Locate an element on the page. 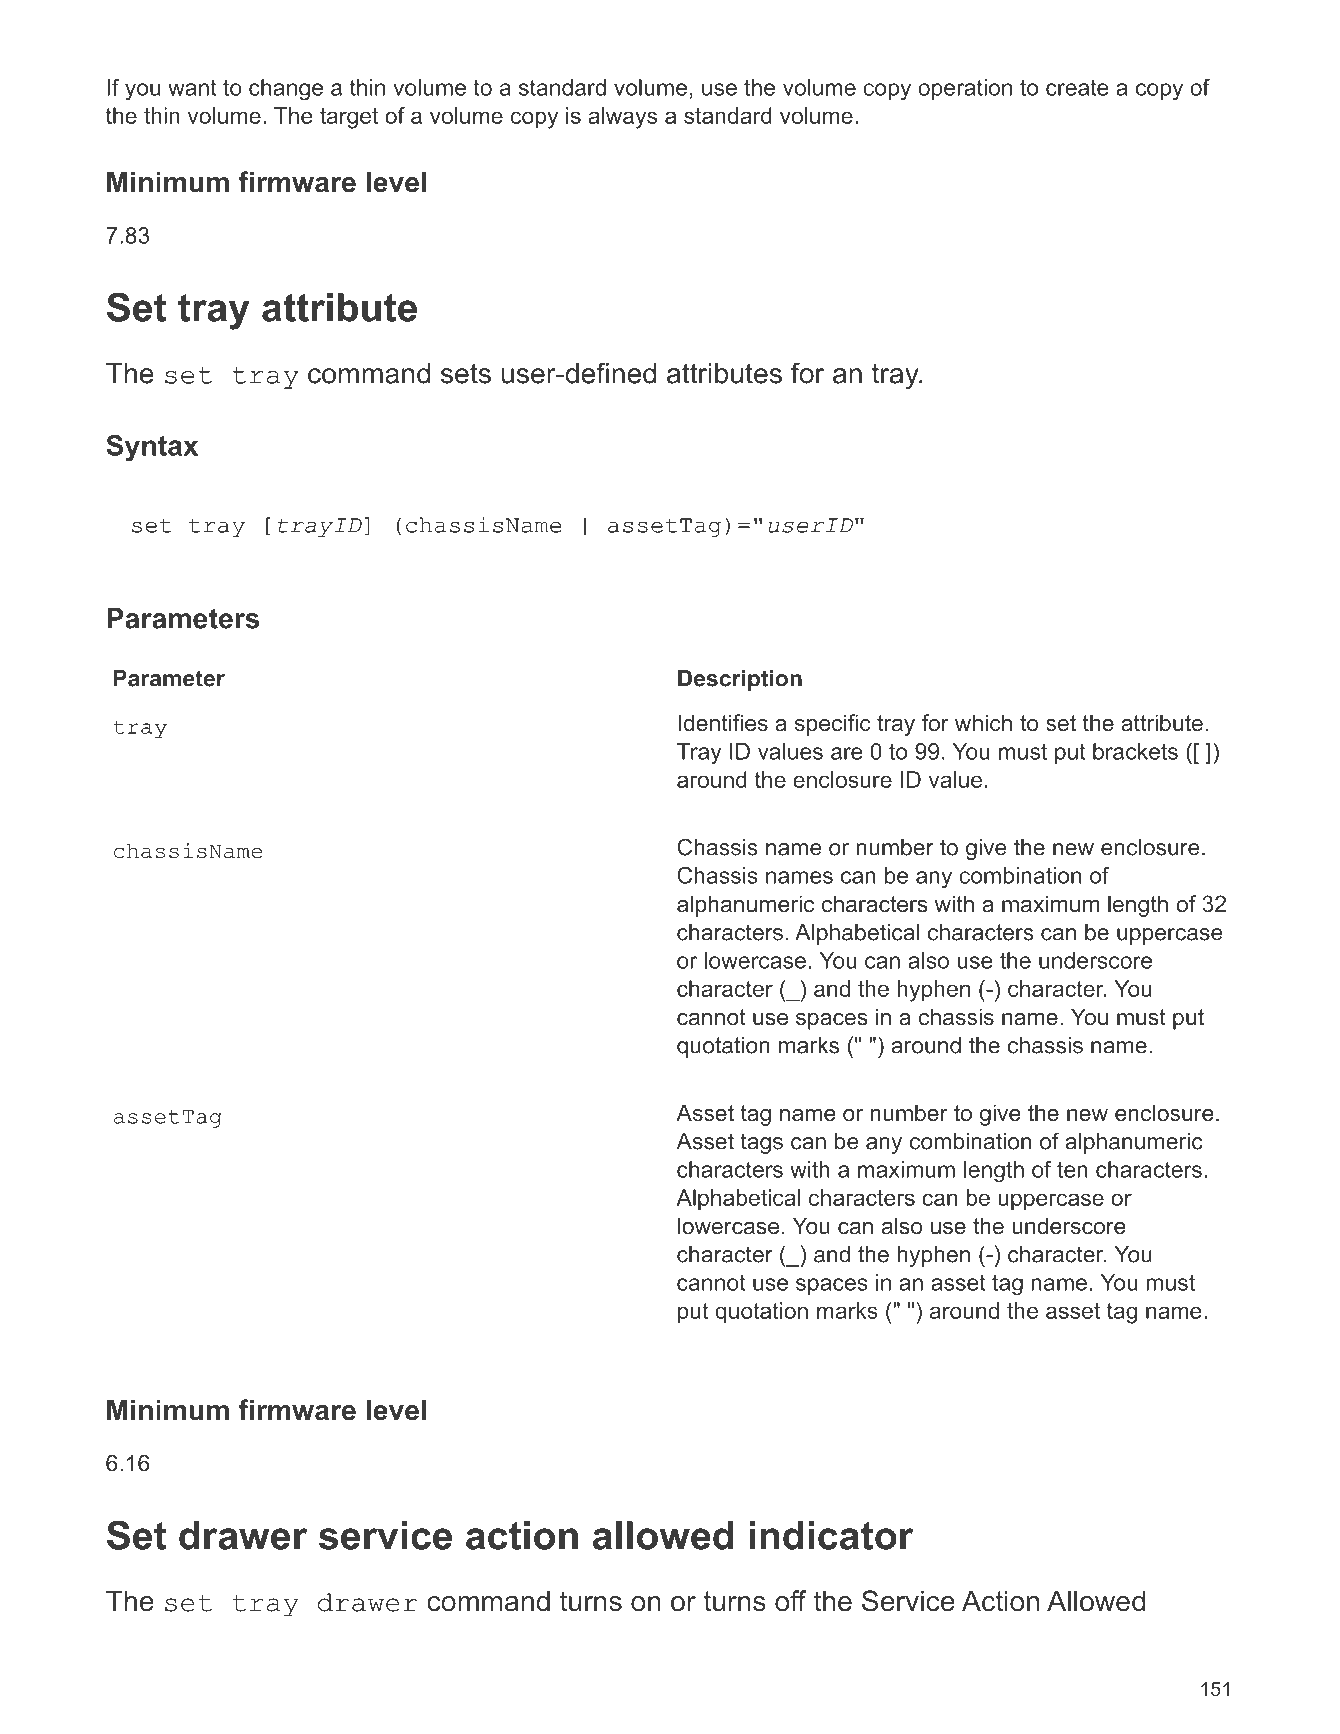 This document has width=1340, height=1734. Description is located at coordinates (740, 680).
